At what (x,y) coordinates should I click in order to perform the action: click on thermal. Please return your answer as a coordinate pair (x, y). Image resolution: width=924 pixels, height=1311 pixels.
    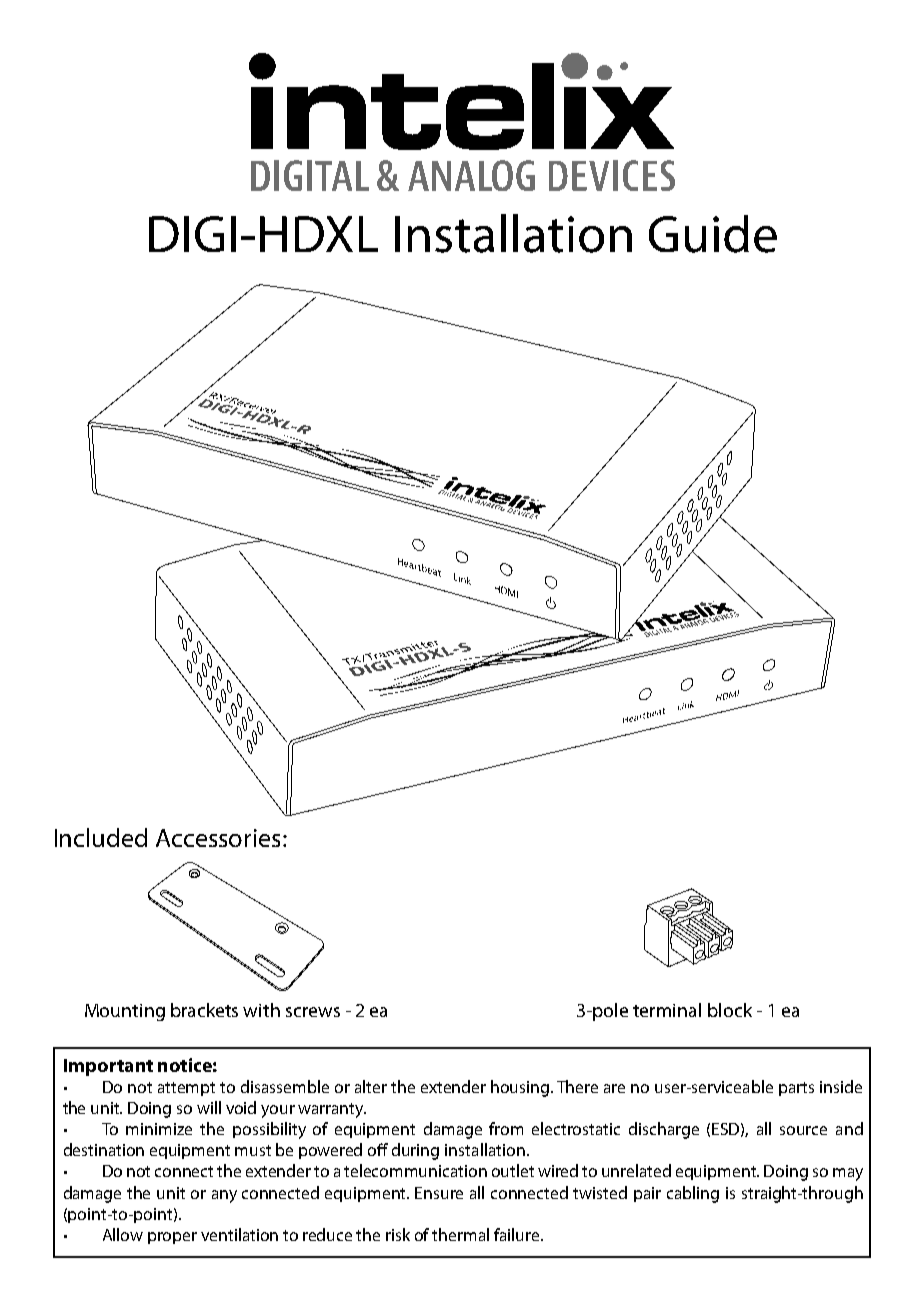
    Looking at the image, I should click on (460, 1234).
